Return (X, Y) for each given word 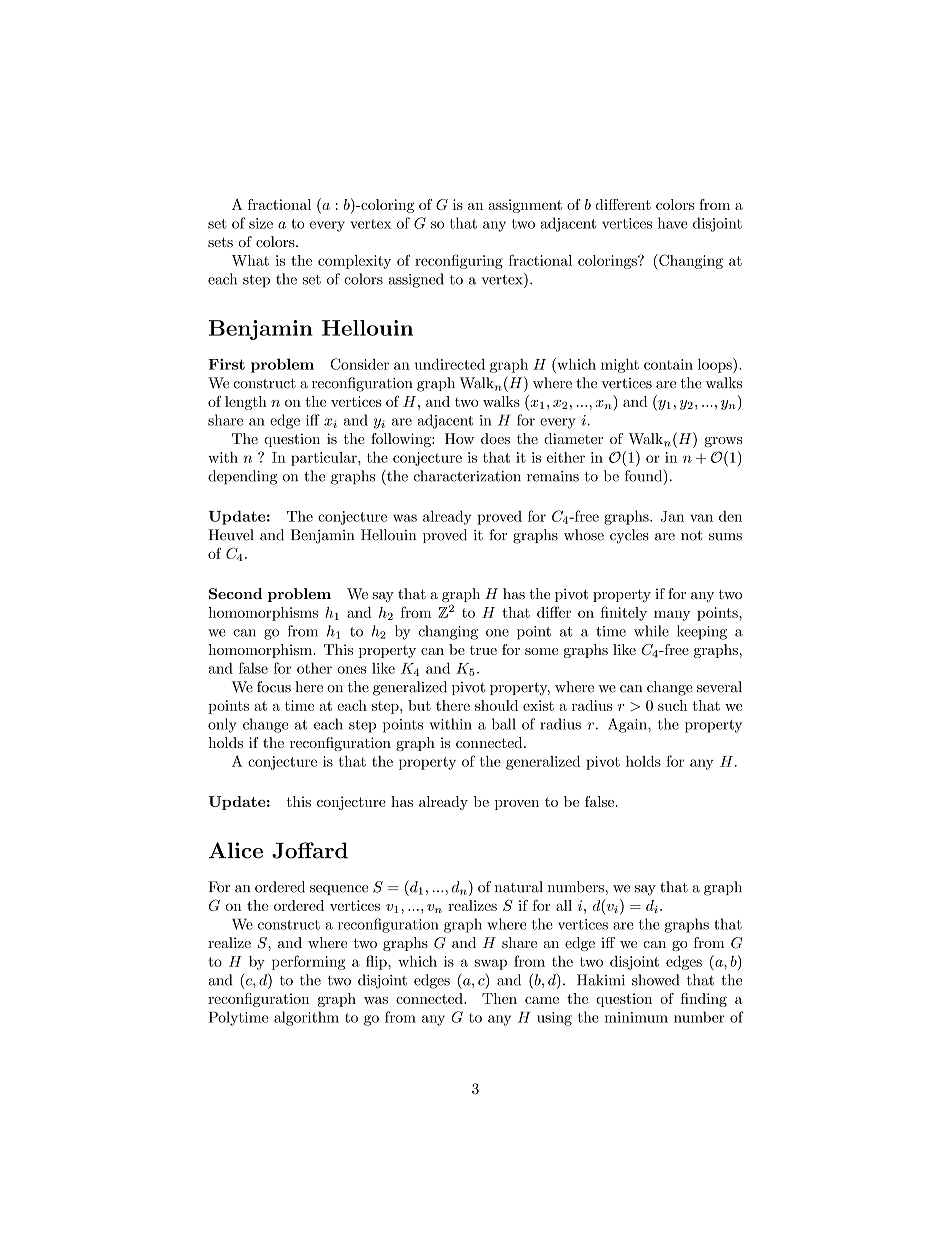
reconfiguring (459, 261)
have (673, 223)
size (261, 223)
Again (628, 725)
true (483, 650)
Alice (236, 850)
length (246, 403)
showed (656, 980)
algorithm (306, 1018)
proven (517, 805)
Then (499, 998)
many (672, 615)
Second (235, 594)
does (495, 438)
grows (723, 442)
